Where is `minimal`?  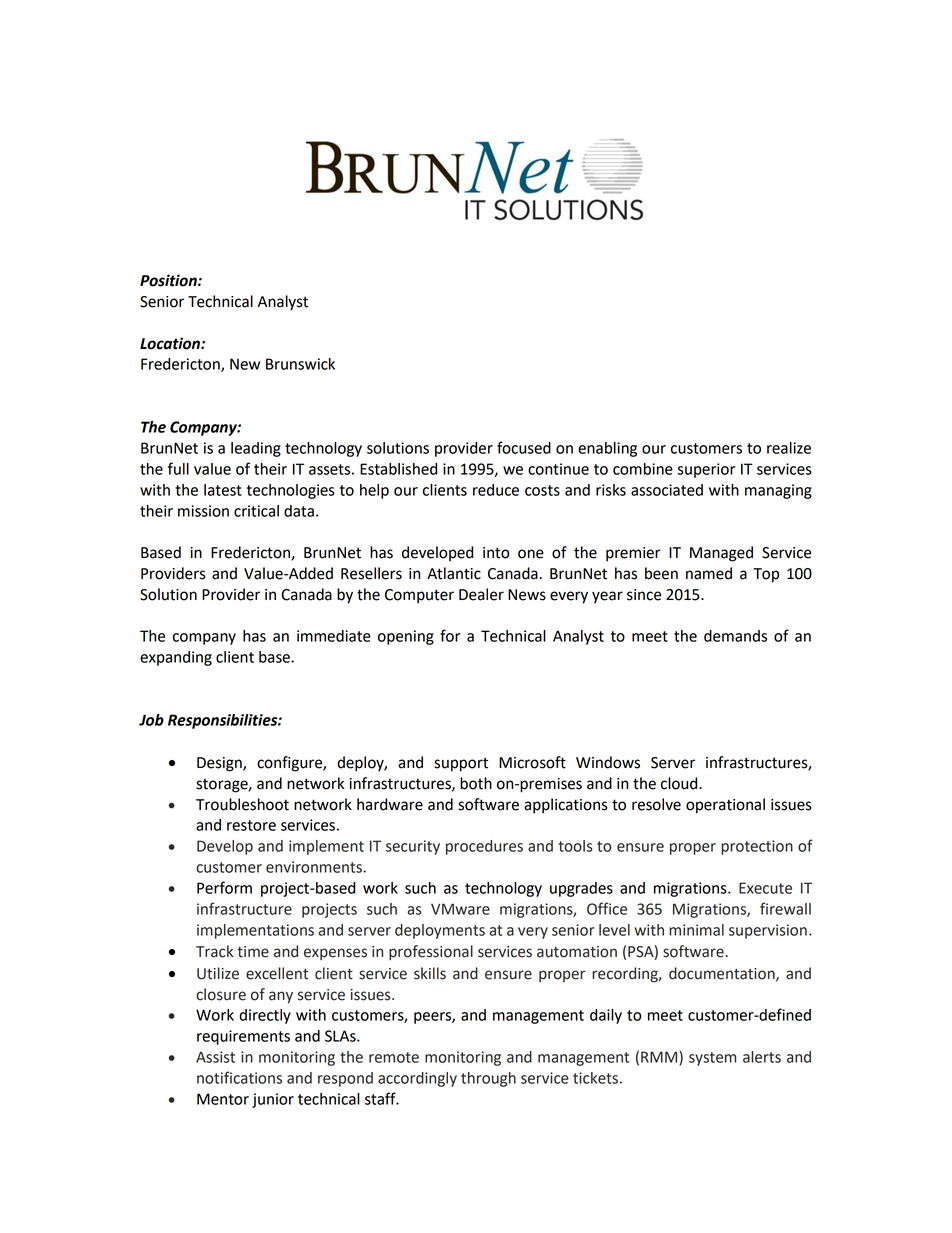 minimal is located at coordinates (696, 930).
